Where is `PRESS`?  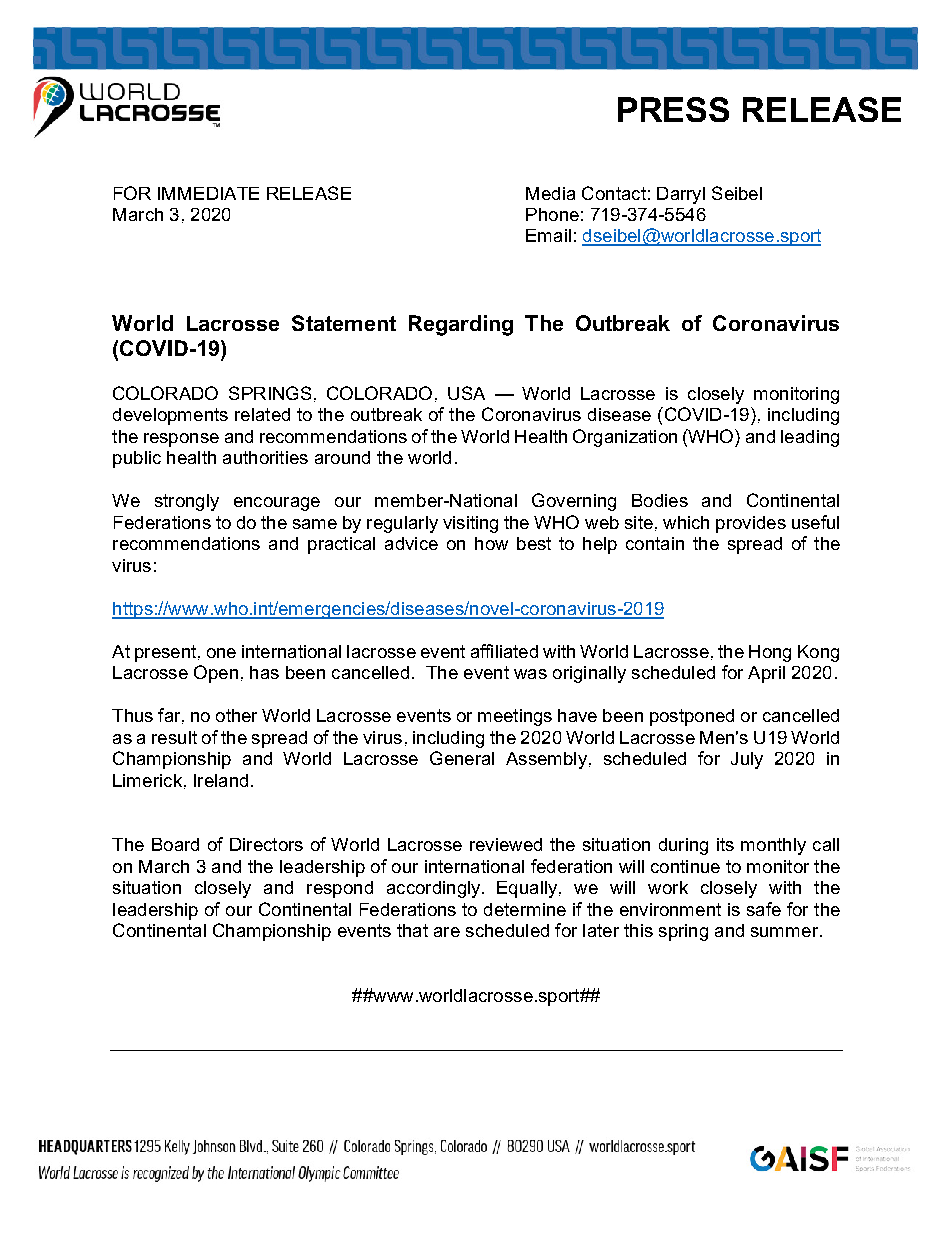
PRESS is located at coordinates (673, 109).
